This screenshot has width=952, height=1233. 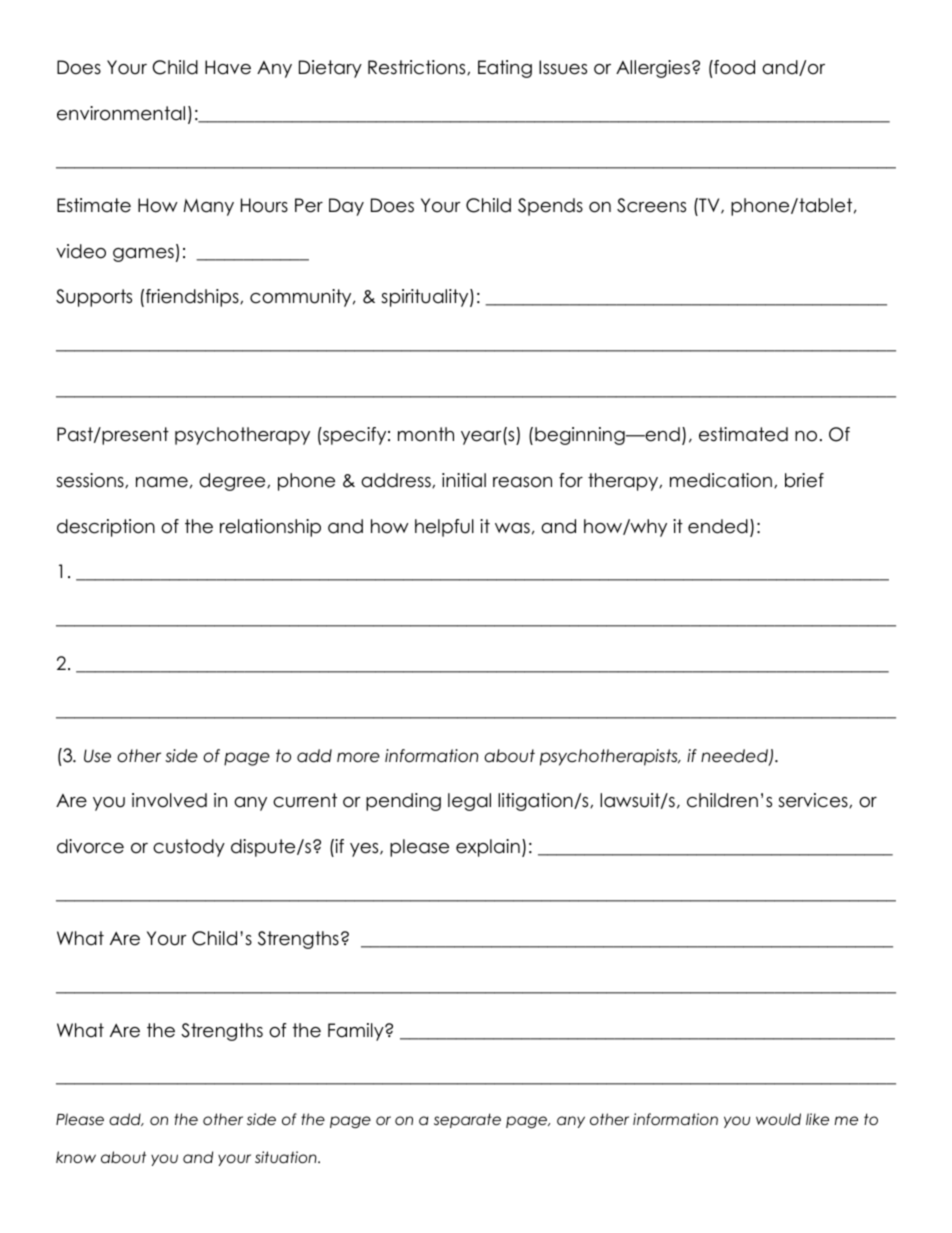 What do you see at coordinates (733, 67) in the screenshot?
I see `food` at bounding box center [733, 67].
